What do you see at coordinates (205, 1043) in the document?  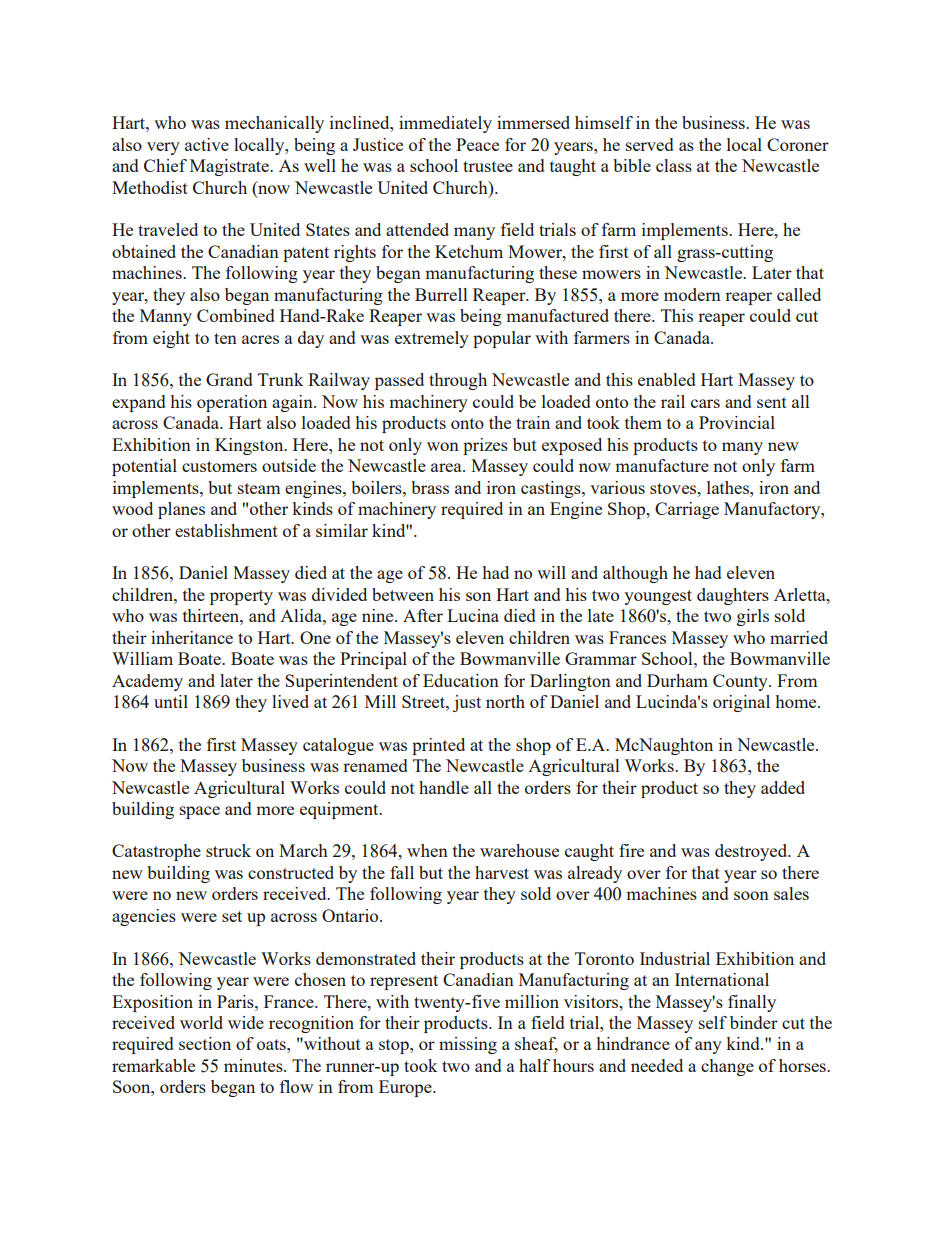 I see `section` at bounding box center [205, 1043].
